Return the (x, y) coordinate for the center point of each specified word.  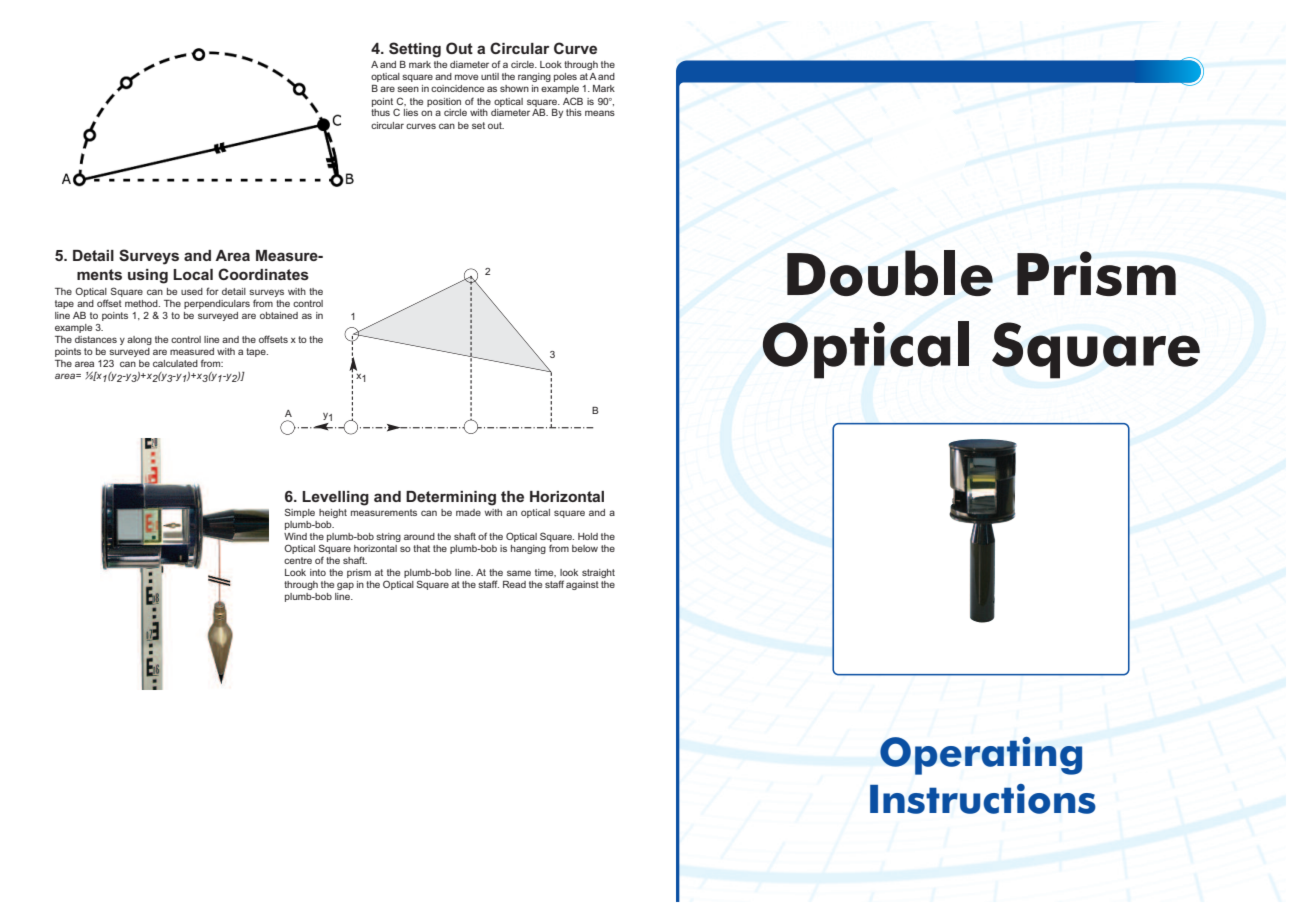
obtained (279, 315)
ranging (534, 77)
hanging (528, 549)
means (600, 113)
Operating (981, 756)
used (192, 291)
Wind (295, 536)
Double (890, 273)
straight (598, 573)
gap (345, 586)
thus (380, 112)
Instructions (983, 799)
